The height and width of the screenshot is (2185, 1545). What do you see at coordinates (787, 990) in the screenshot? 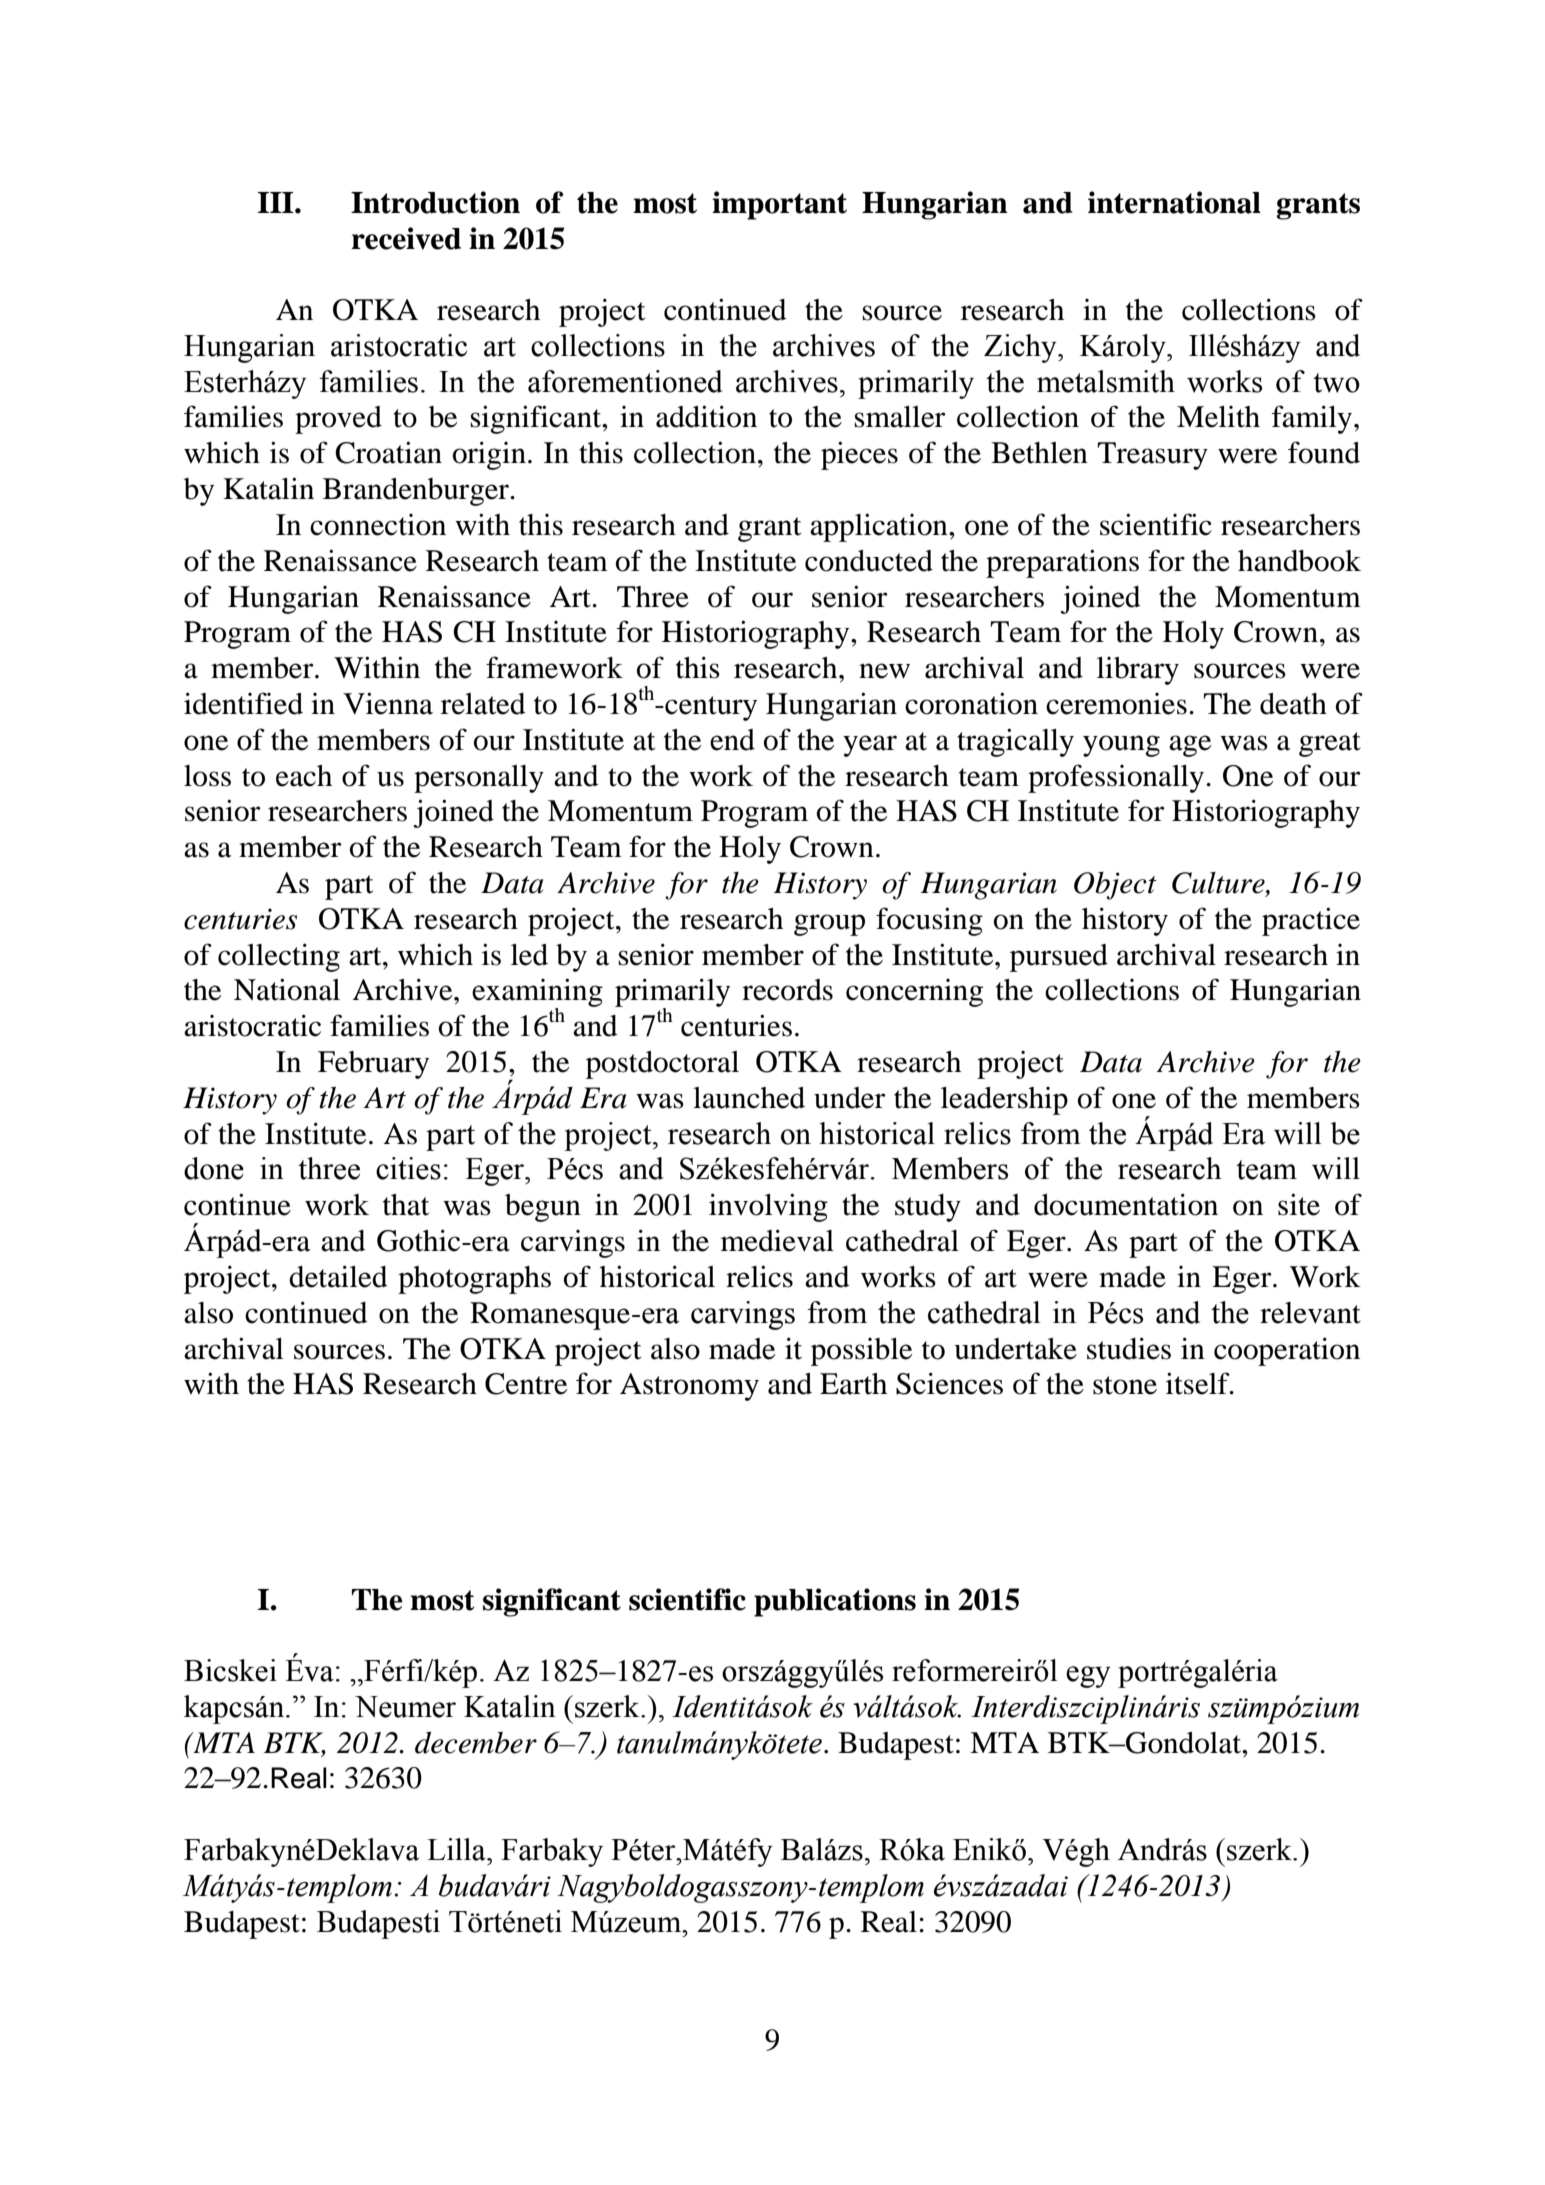
I see `records` at bounding box center [787, 990].
